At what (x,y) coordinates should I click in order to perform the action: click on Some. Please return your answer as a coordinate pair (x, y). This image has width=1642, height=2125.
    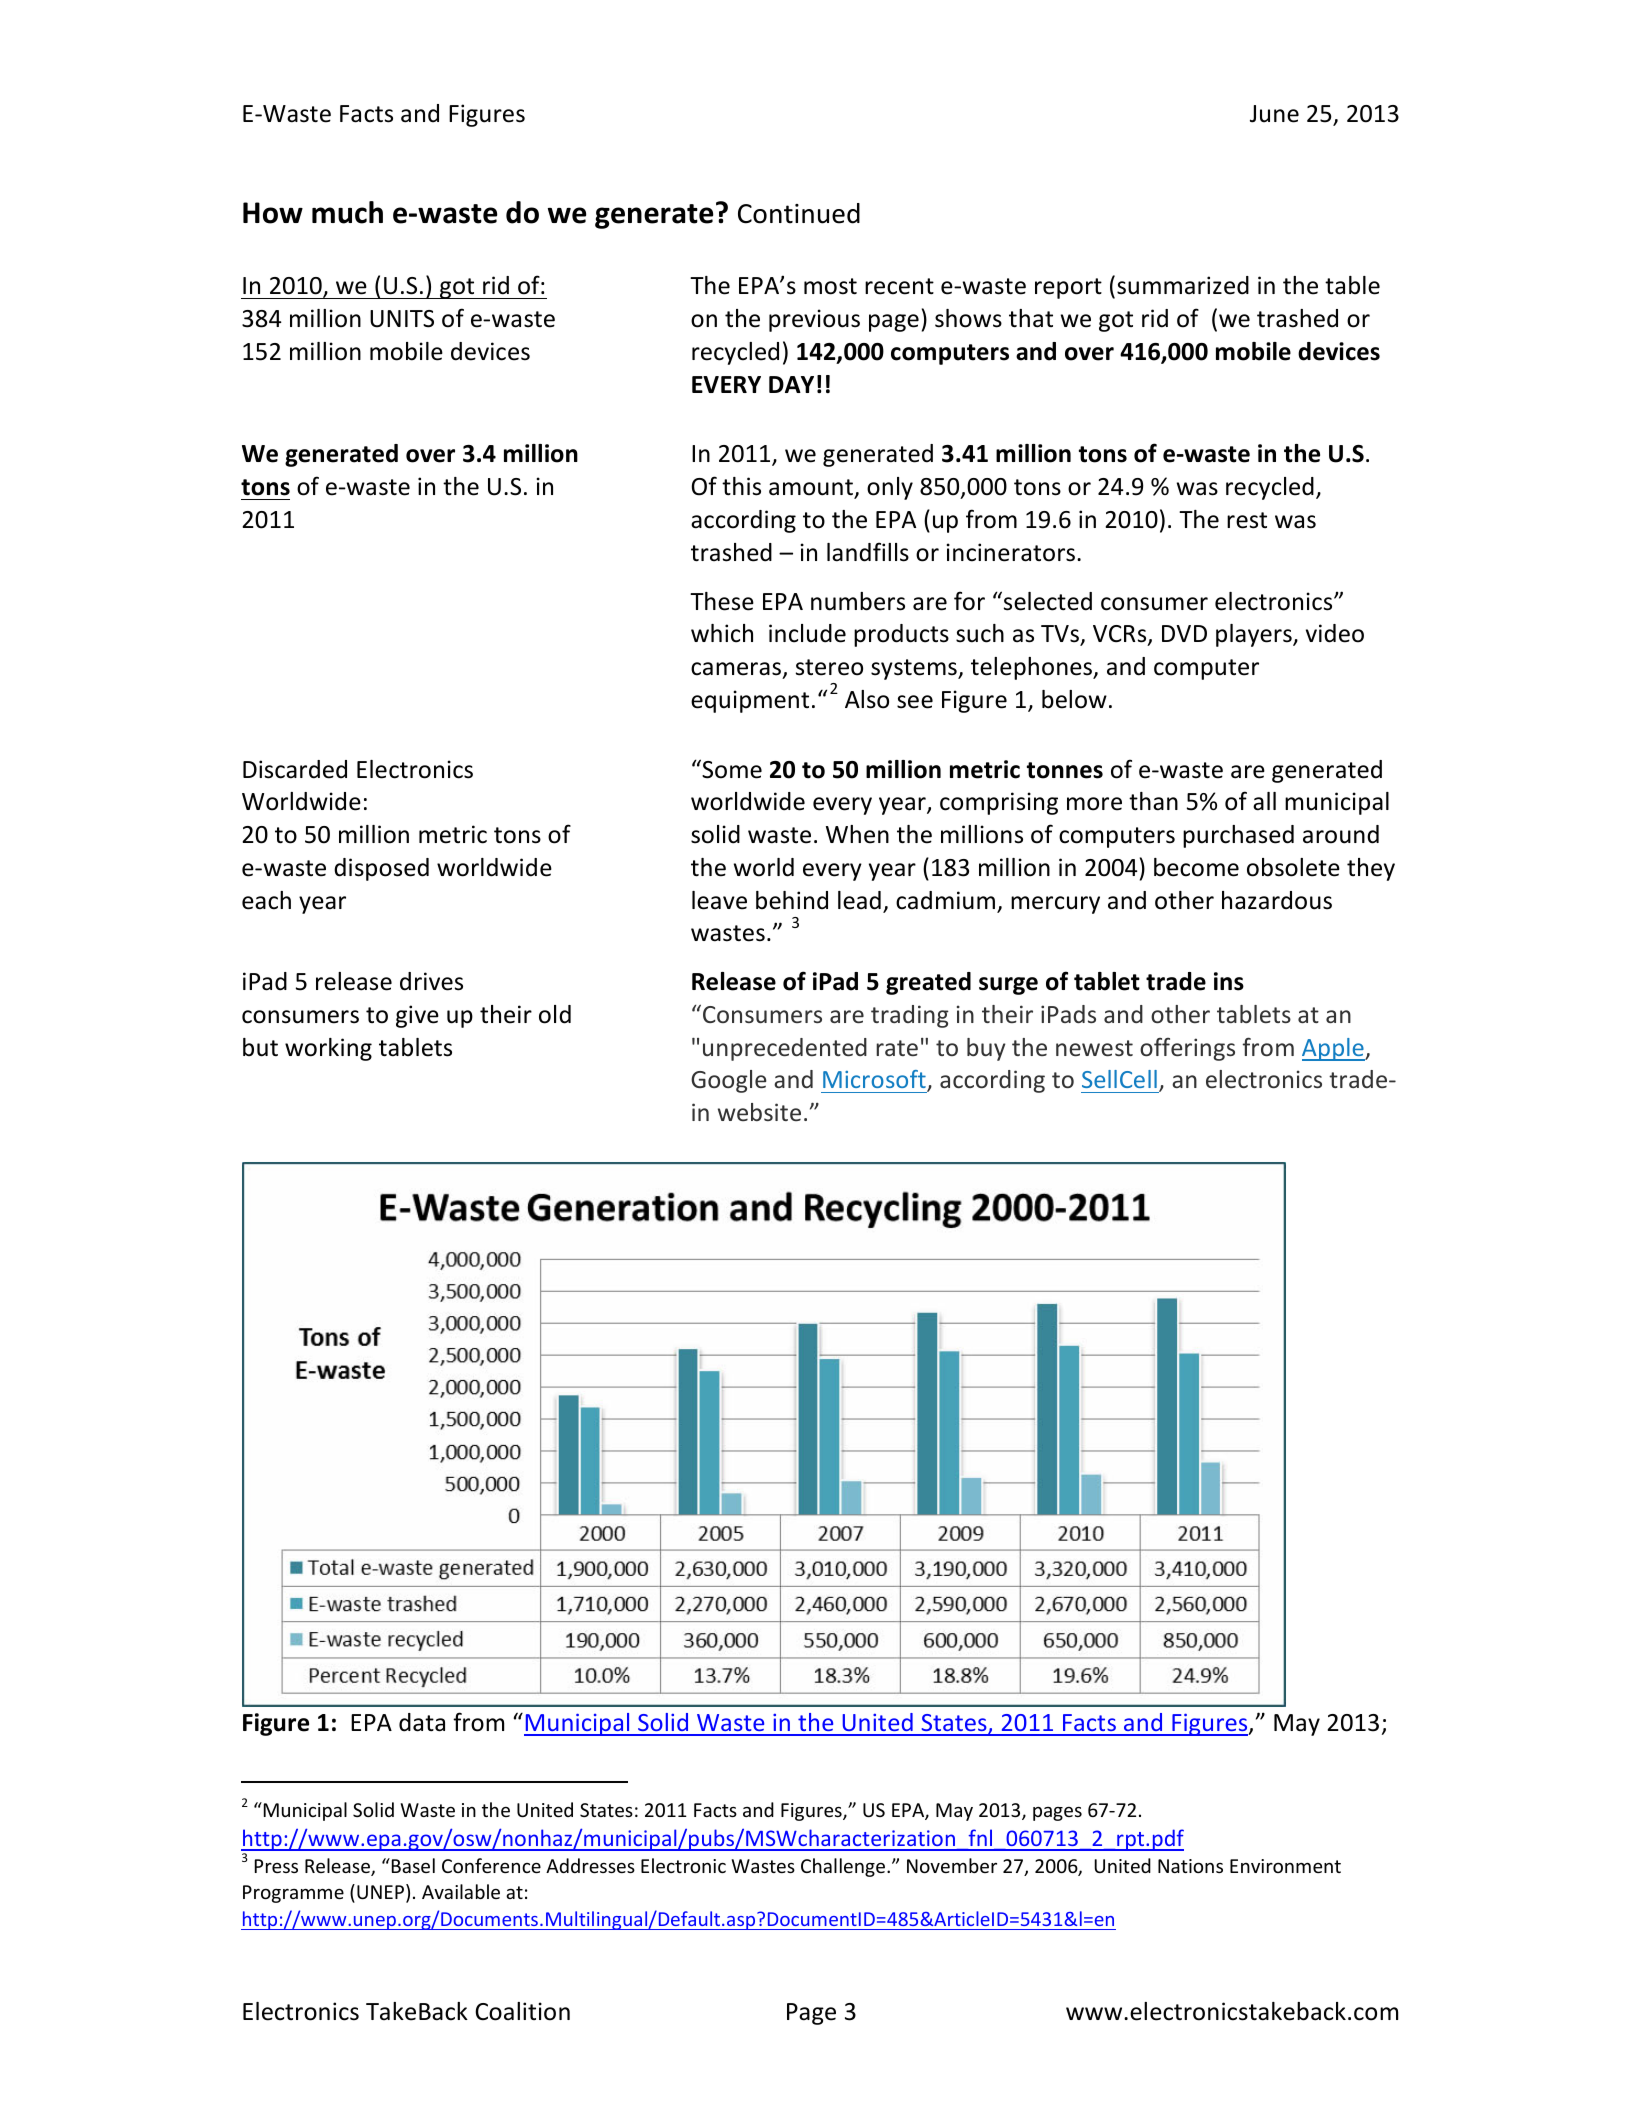
    Looking at the image, I should click on (731, 769).
